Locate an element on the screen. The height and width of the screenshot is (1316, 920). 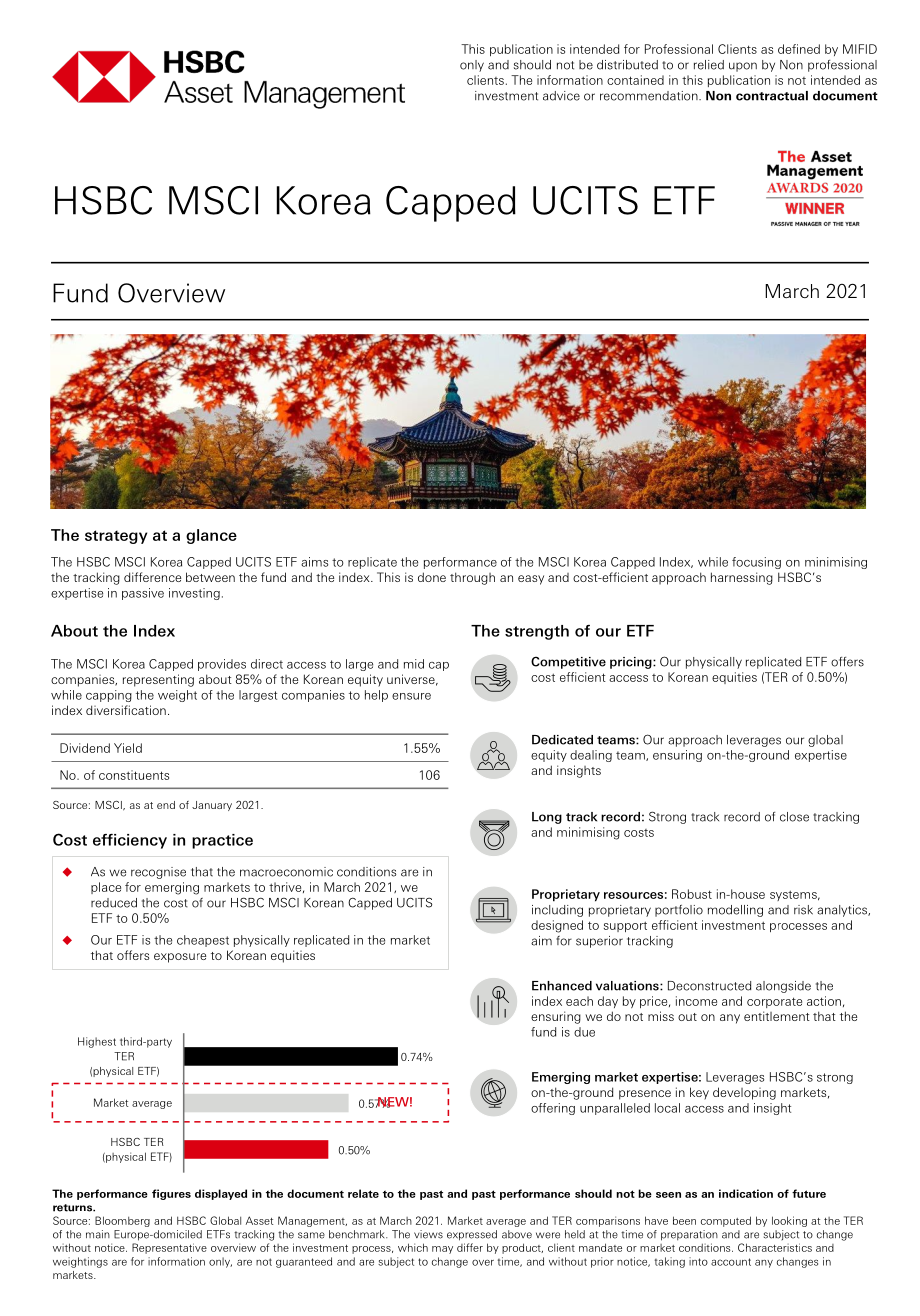
upon is located at coordinates (743, 67).
